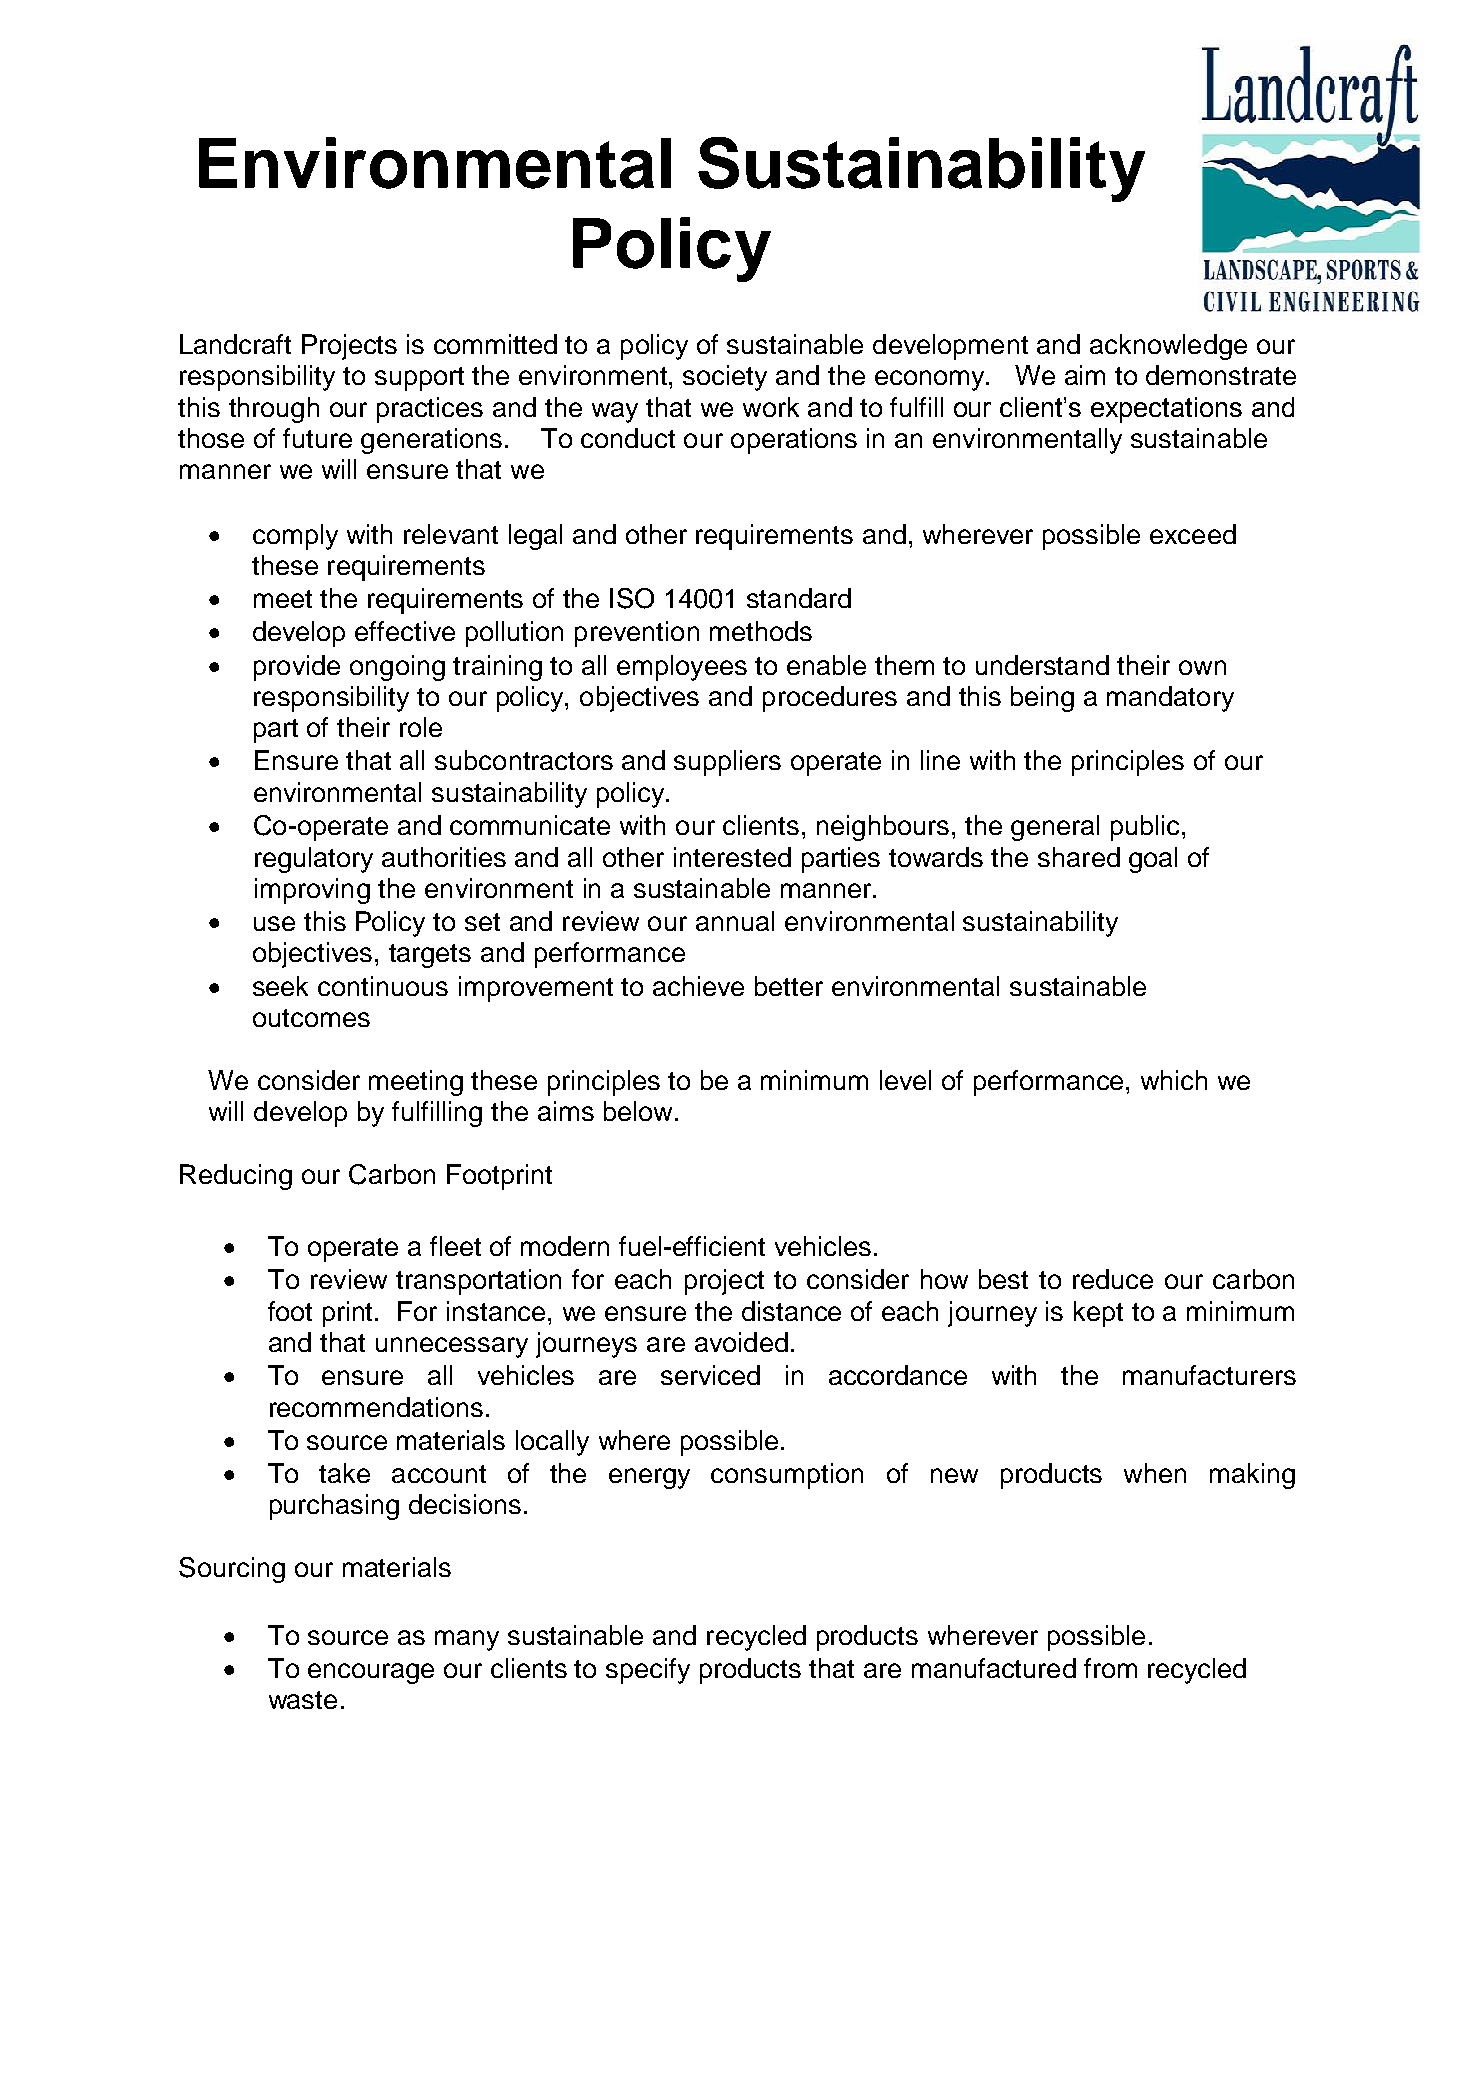 The width and height of the image is (1475, 2086). What do you see at coordinates (648, 1671) in the image?
I see `specify` at bounding box center [648, 1671].
